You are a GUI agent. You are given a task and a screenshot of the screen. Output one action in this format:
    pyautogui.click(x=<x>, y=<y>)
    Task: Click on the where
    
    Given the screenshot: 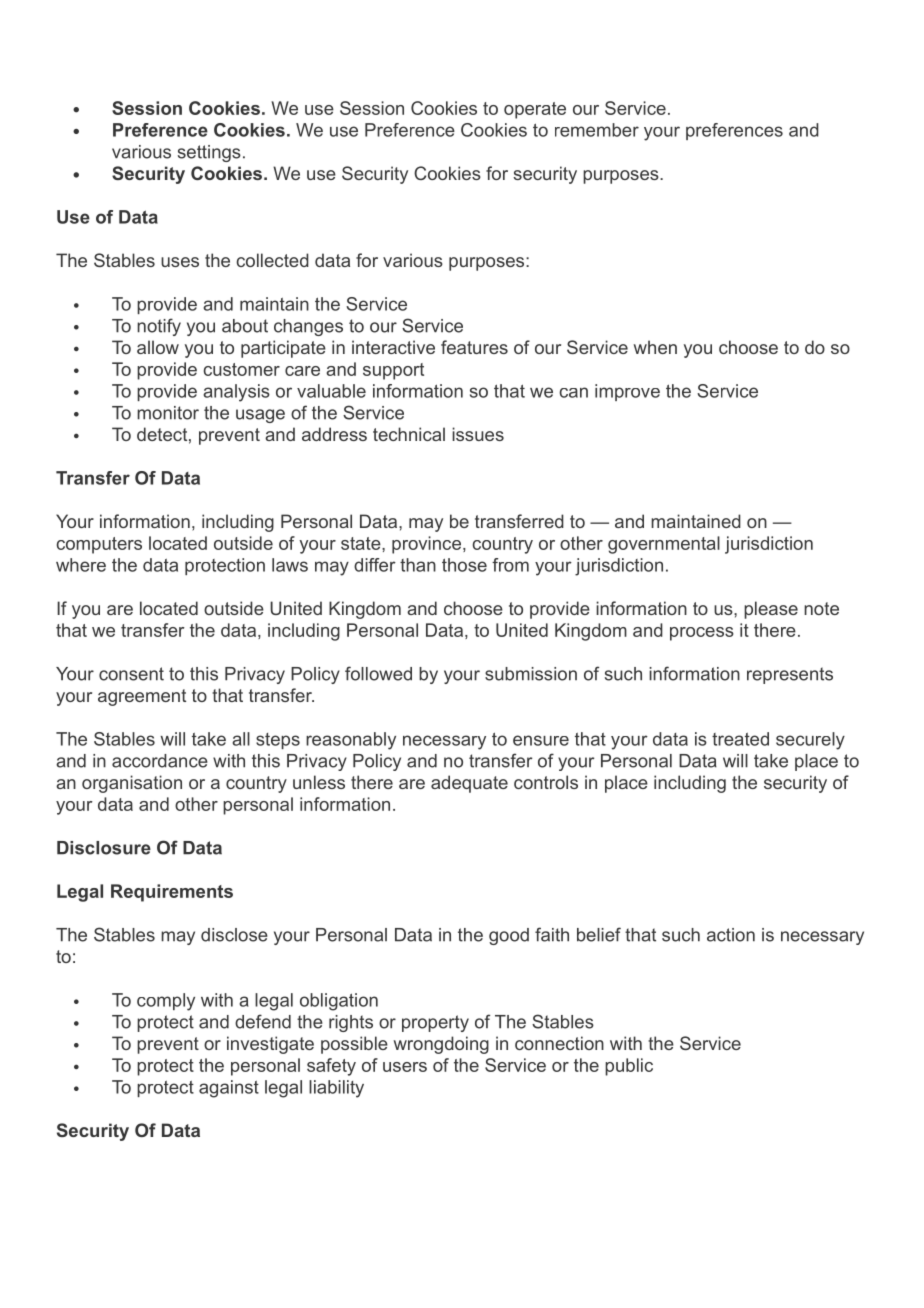 What is the action you would take?
    pyautogui.click(x=81, y=565)
